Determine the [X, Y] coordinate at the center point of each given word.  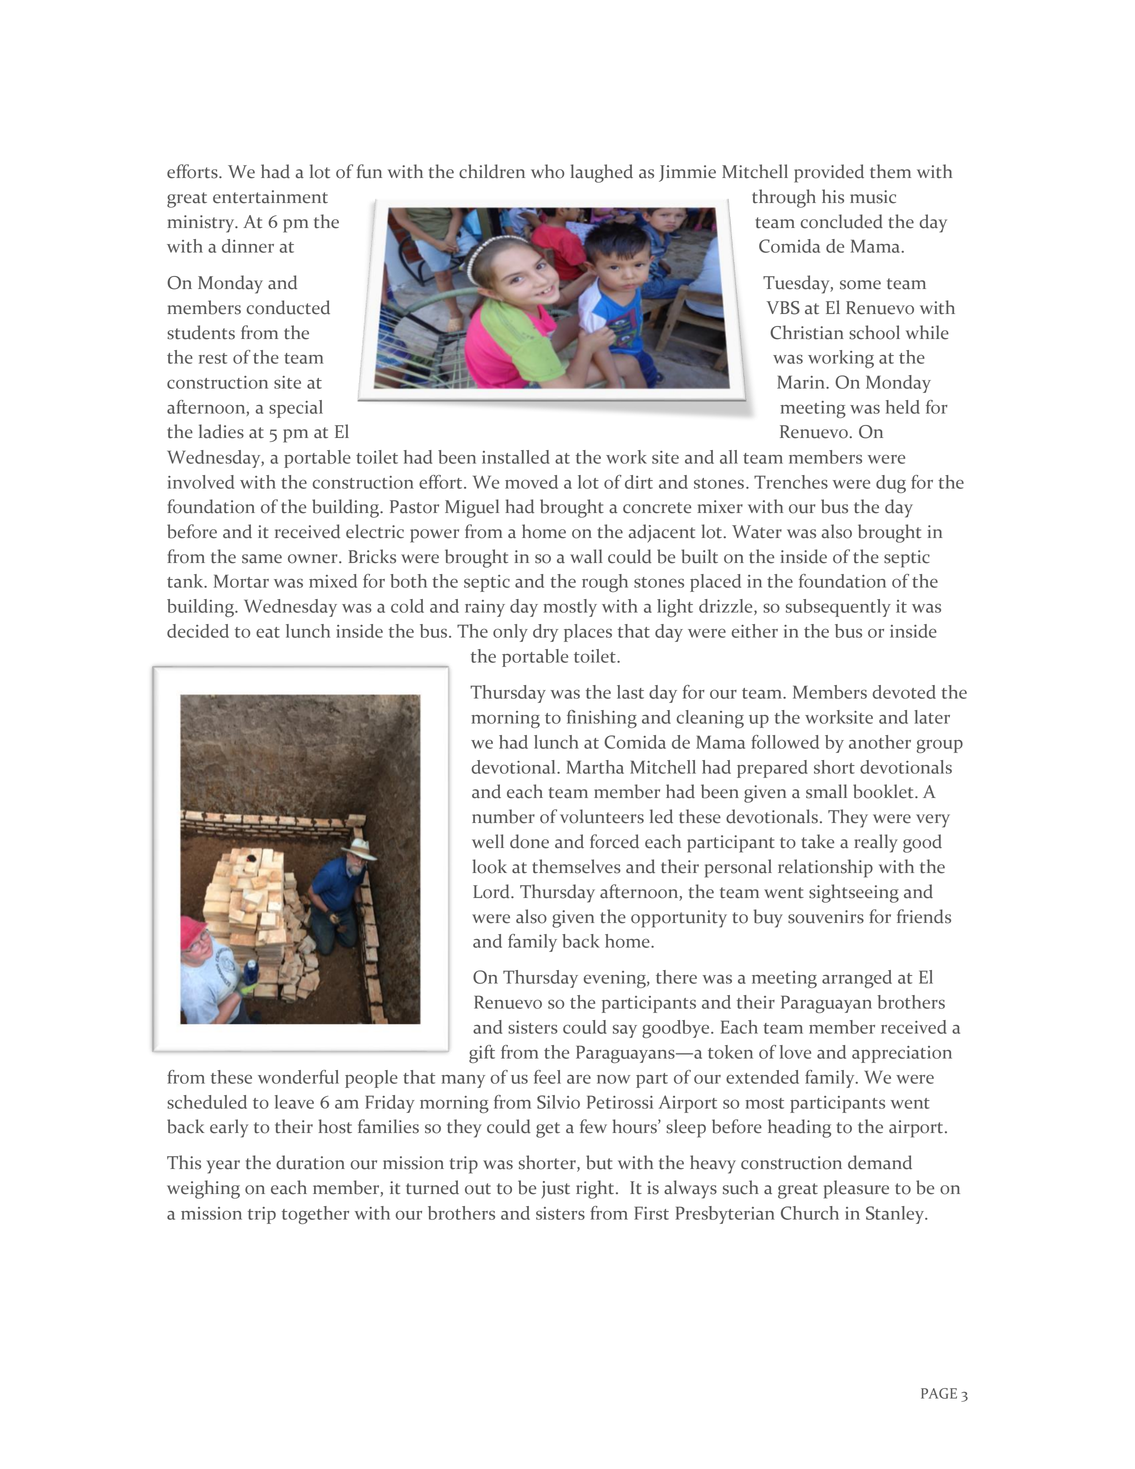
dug [891, 484]
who [547, 171]
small [826, 791]
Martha [595, 767]
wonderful [298, 1077]
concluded [842, 221]
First [651, 1213]
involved [201, 482]
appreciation [902, 1054]
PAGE [939, 1393]
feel [547, 1077]
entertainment [270, 197]
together [315, 1215]
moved [531, 482]
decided [198, 631]
